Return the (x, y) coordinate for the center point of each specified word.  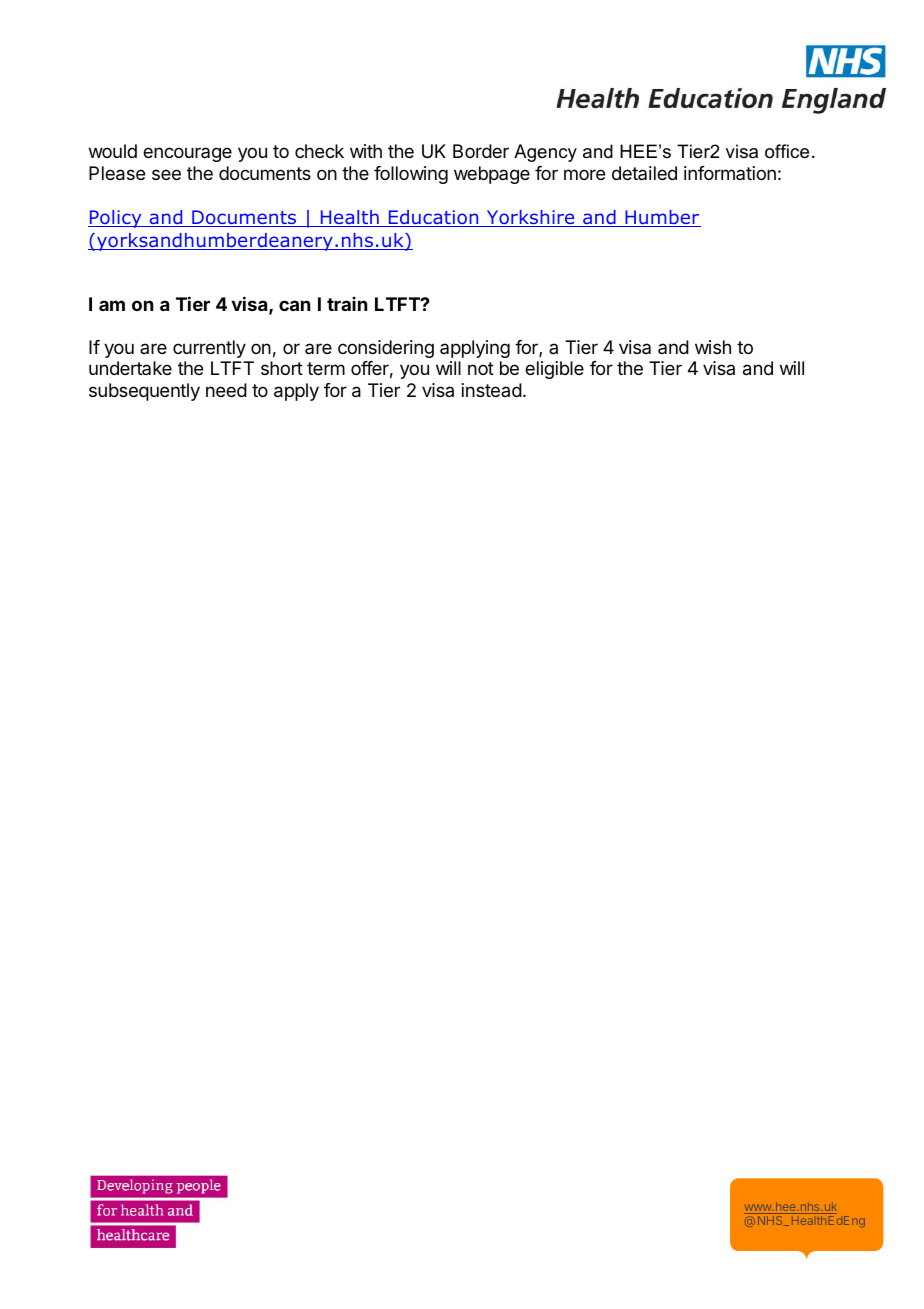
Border (481, 151)
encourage (187, 154)
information (730, 173)
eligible (554, 370)
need (226, 390)
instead (492, 390)
